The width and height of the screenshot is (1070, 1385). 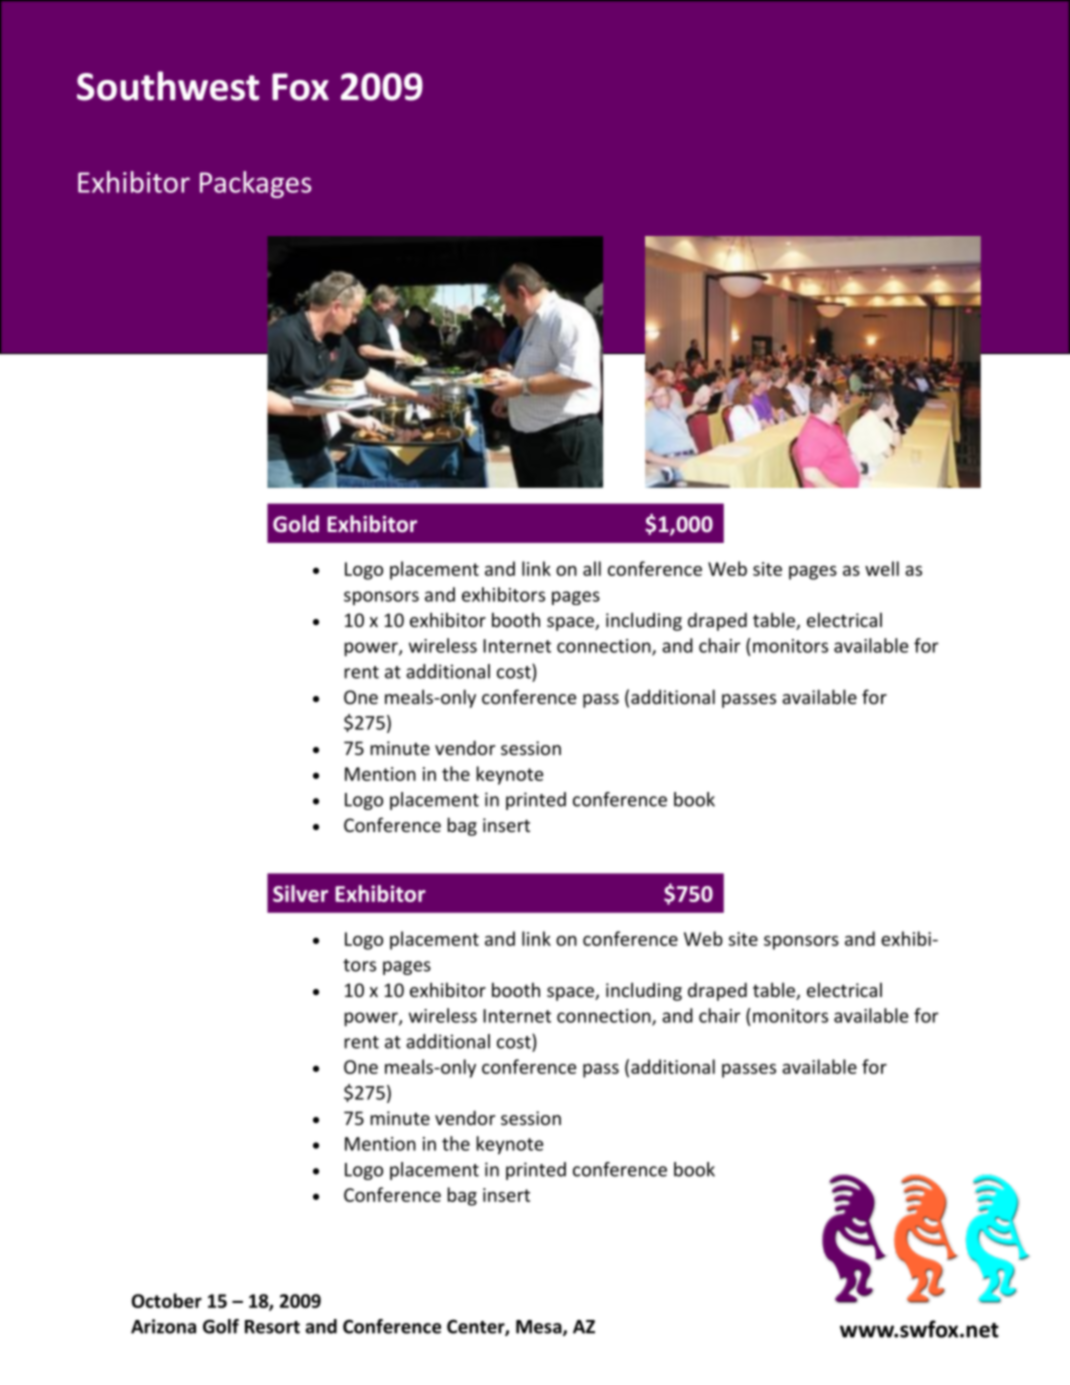 What do you see at coordinates (882, 568) in the screenshot?
I see `well` at bounding box center [882, 568].
